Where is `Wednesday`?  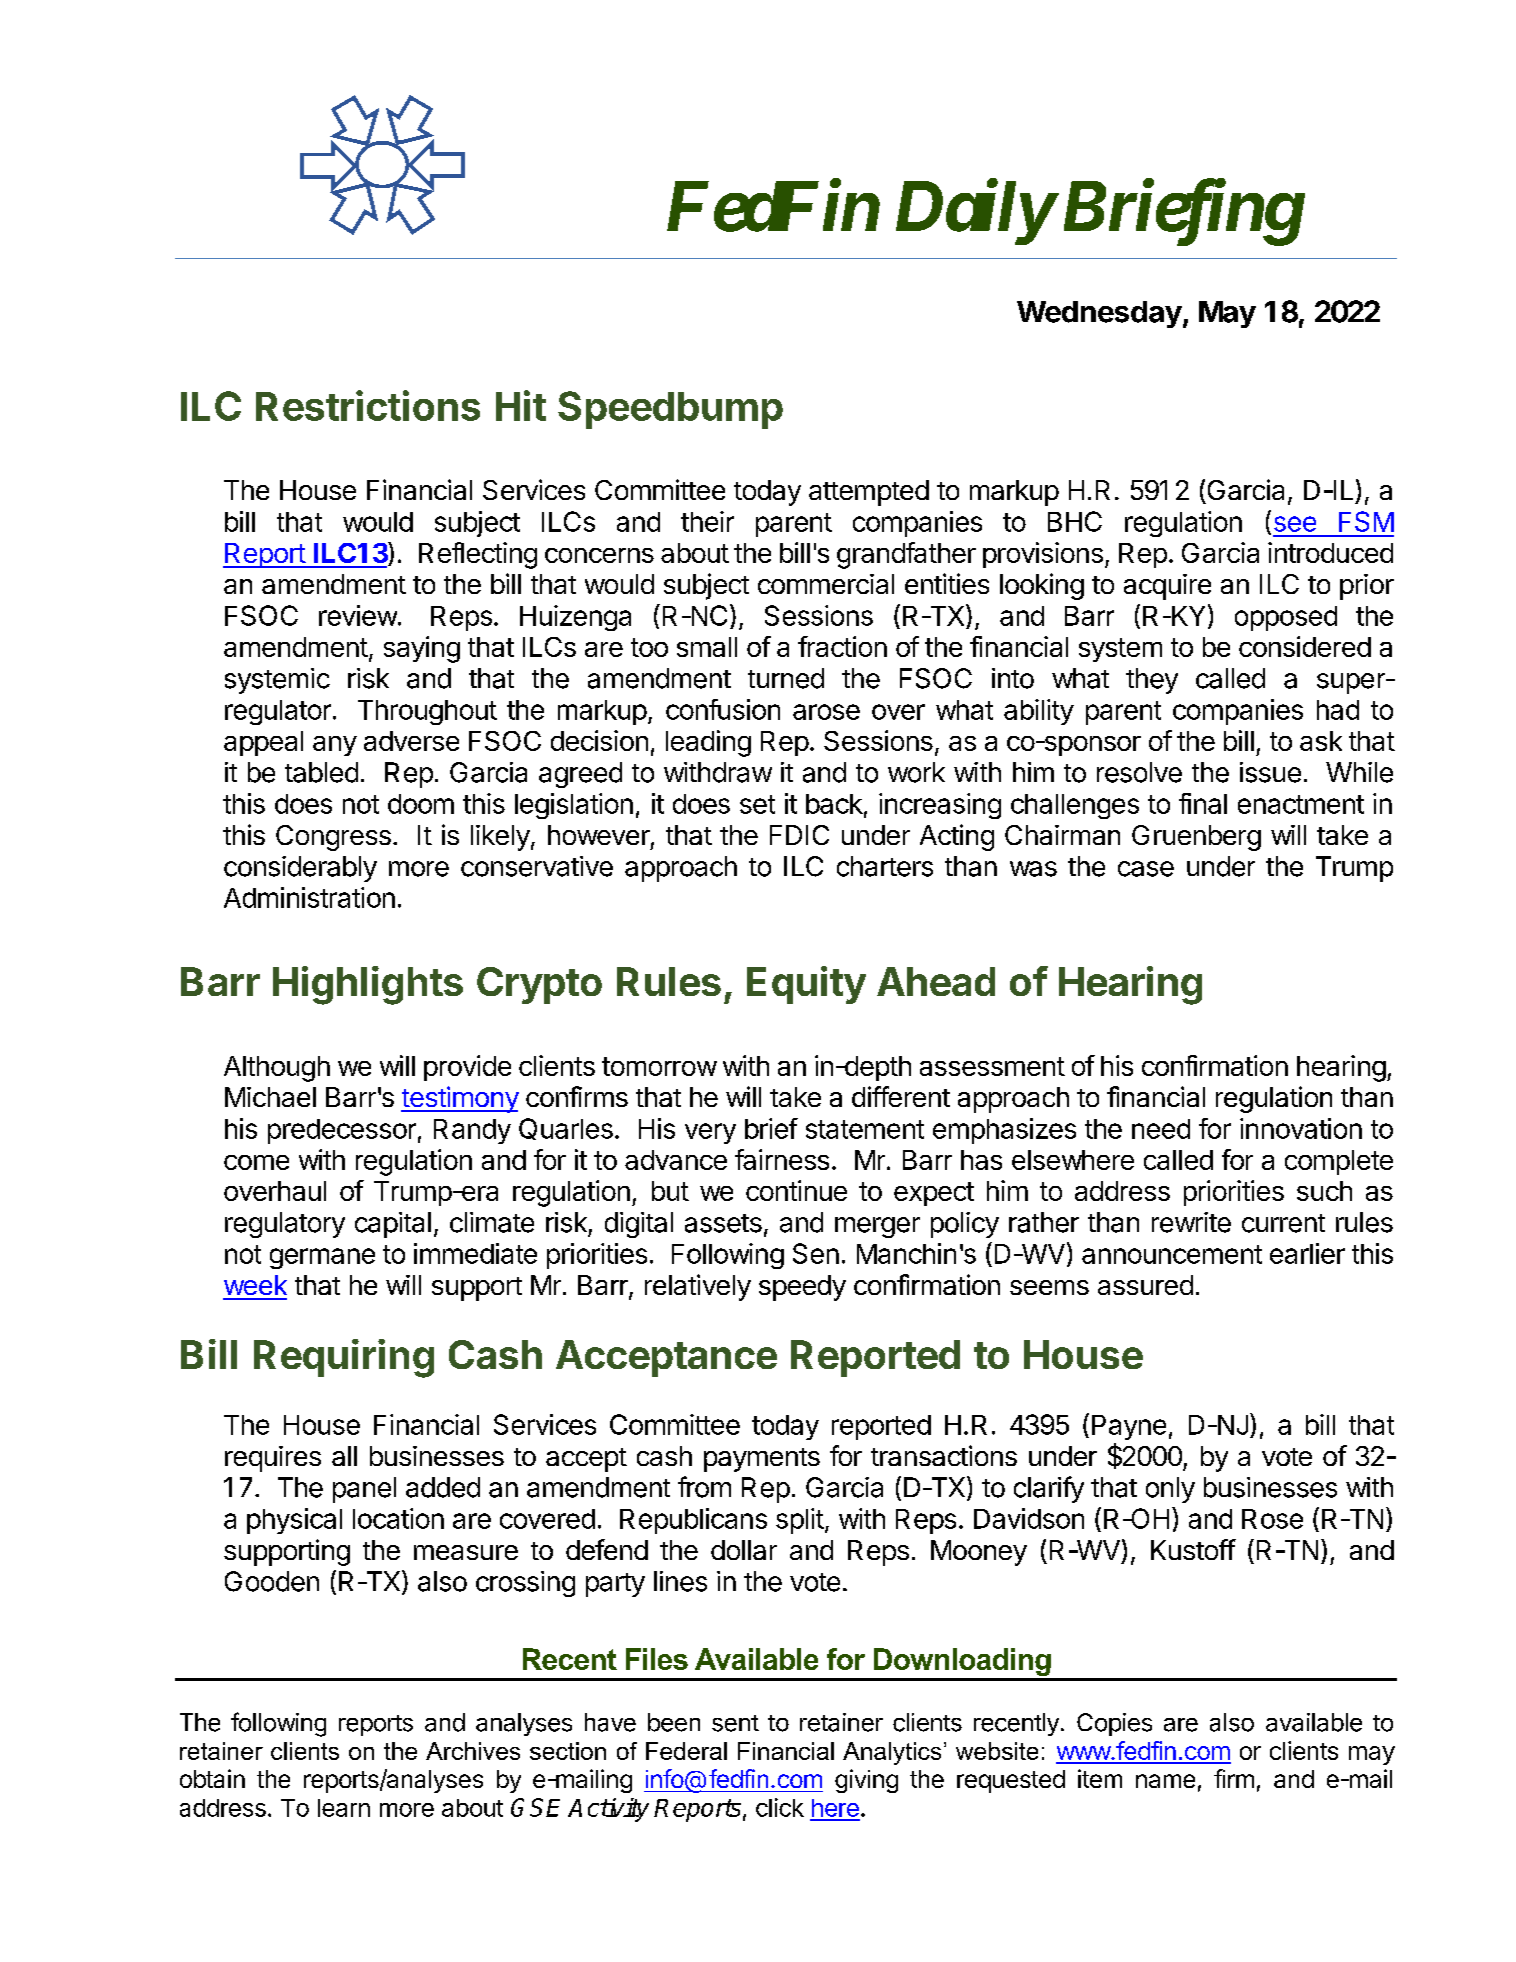 Wednesday is located at coordinates (1099, 314).
